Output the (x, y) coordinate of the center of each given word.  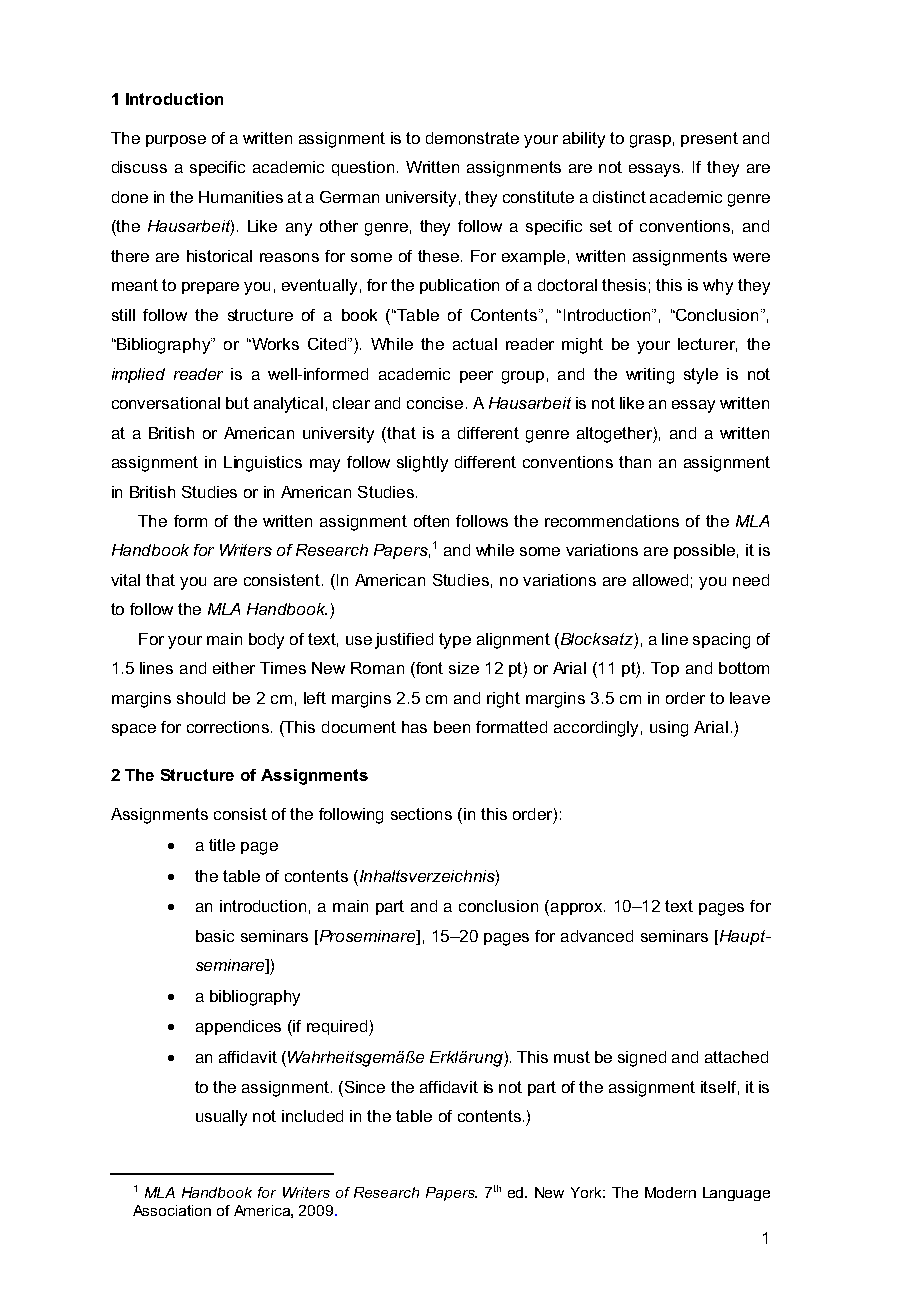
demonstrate (472, 138)
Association (172, 1210)
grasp (650, 141)
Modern (670, 1192)
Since (363, 1087)
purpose (176, 141)
